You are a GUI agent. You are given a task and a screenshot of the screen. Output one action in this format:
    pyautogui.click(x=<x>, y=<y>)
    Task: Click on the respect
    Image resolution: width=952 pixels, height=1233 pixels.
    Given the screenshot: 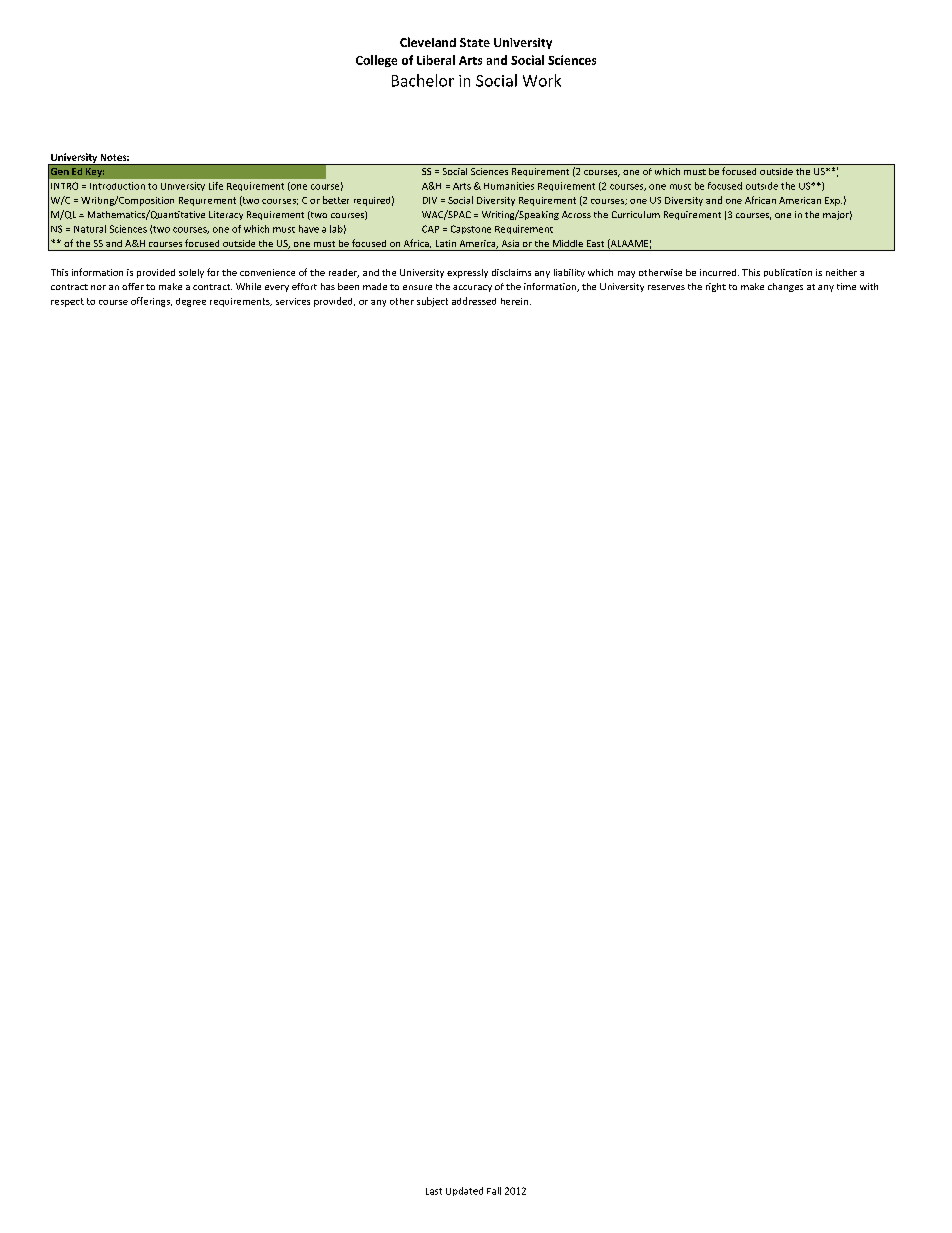 What is the action you would take?
    pyautogui.click(x=67, y=302)
